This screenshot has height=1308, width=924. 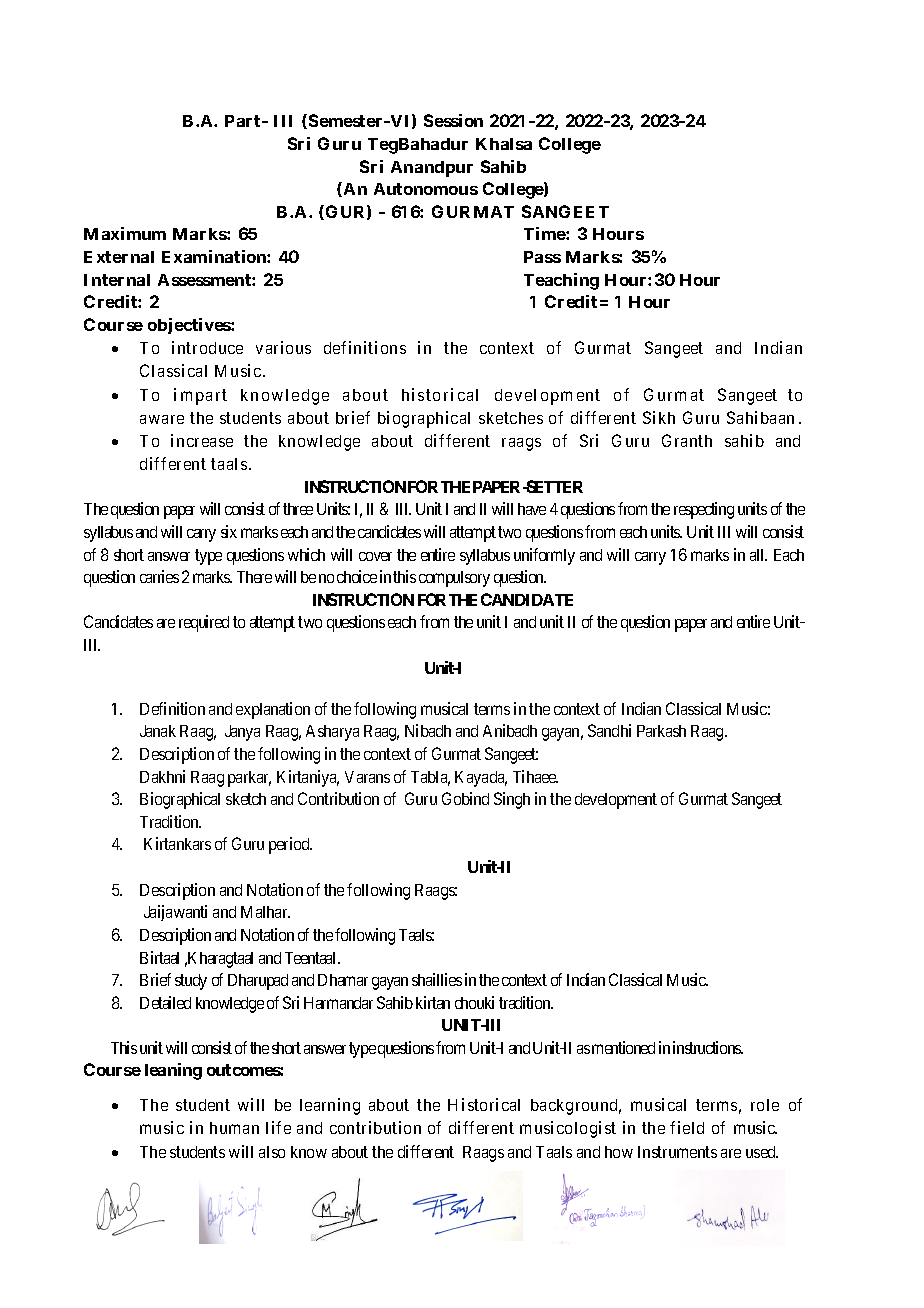 What do you see at coordinates (453, 120) in the screenshot?
I see `Session` at bounding box center [453, 120].
